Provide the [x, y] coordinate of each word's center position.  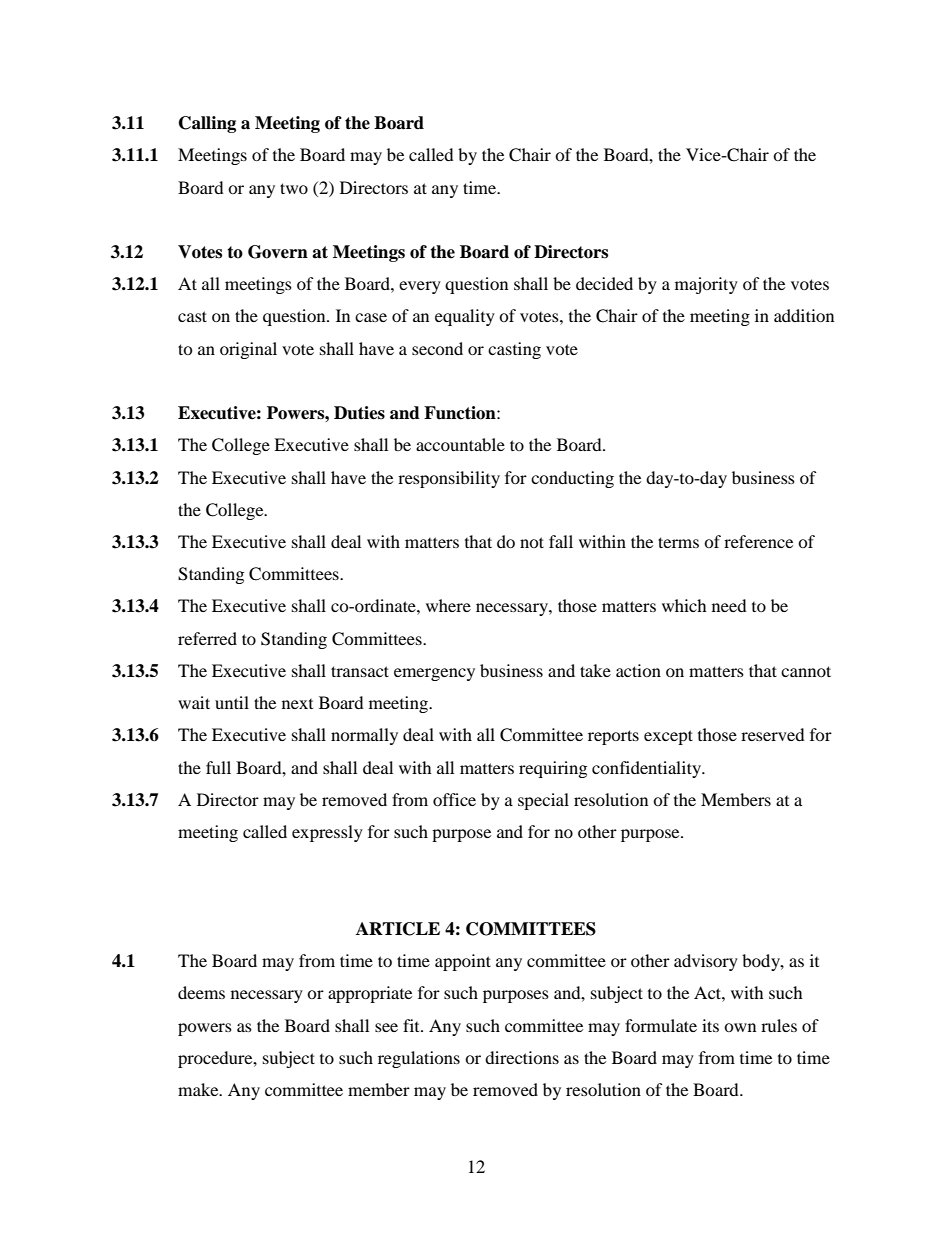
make [199, 1089]
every [420, 287]
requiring [553, 769]
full [218, 767]
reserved [773, 734]
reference [758, 541]
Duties [359, 413]
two [294, 188]
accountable [460, 444]
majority [706, 285]
